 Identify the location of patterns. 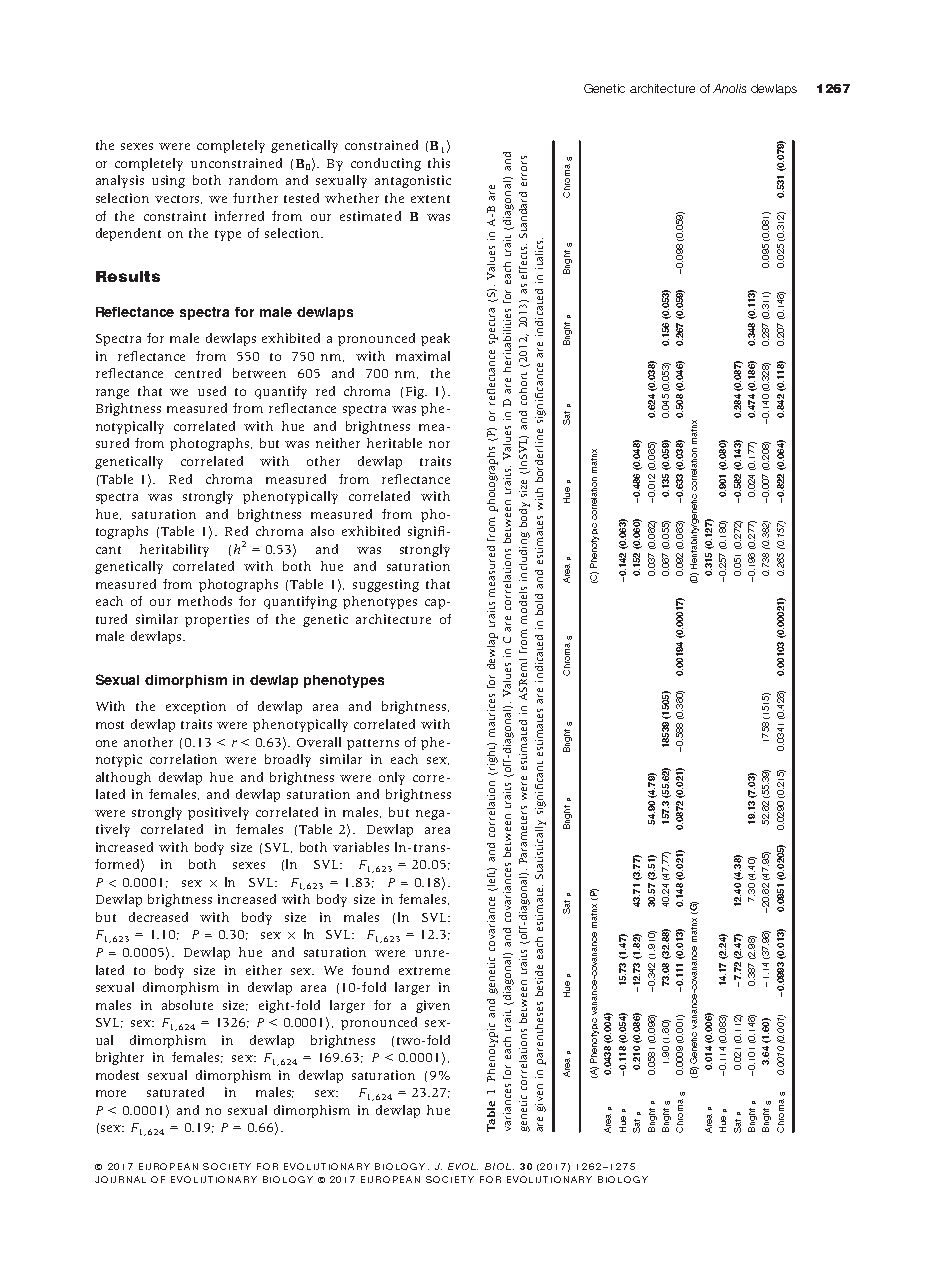
(373, 744).
